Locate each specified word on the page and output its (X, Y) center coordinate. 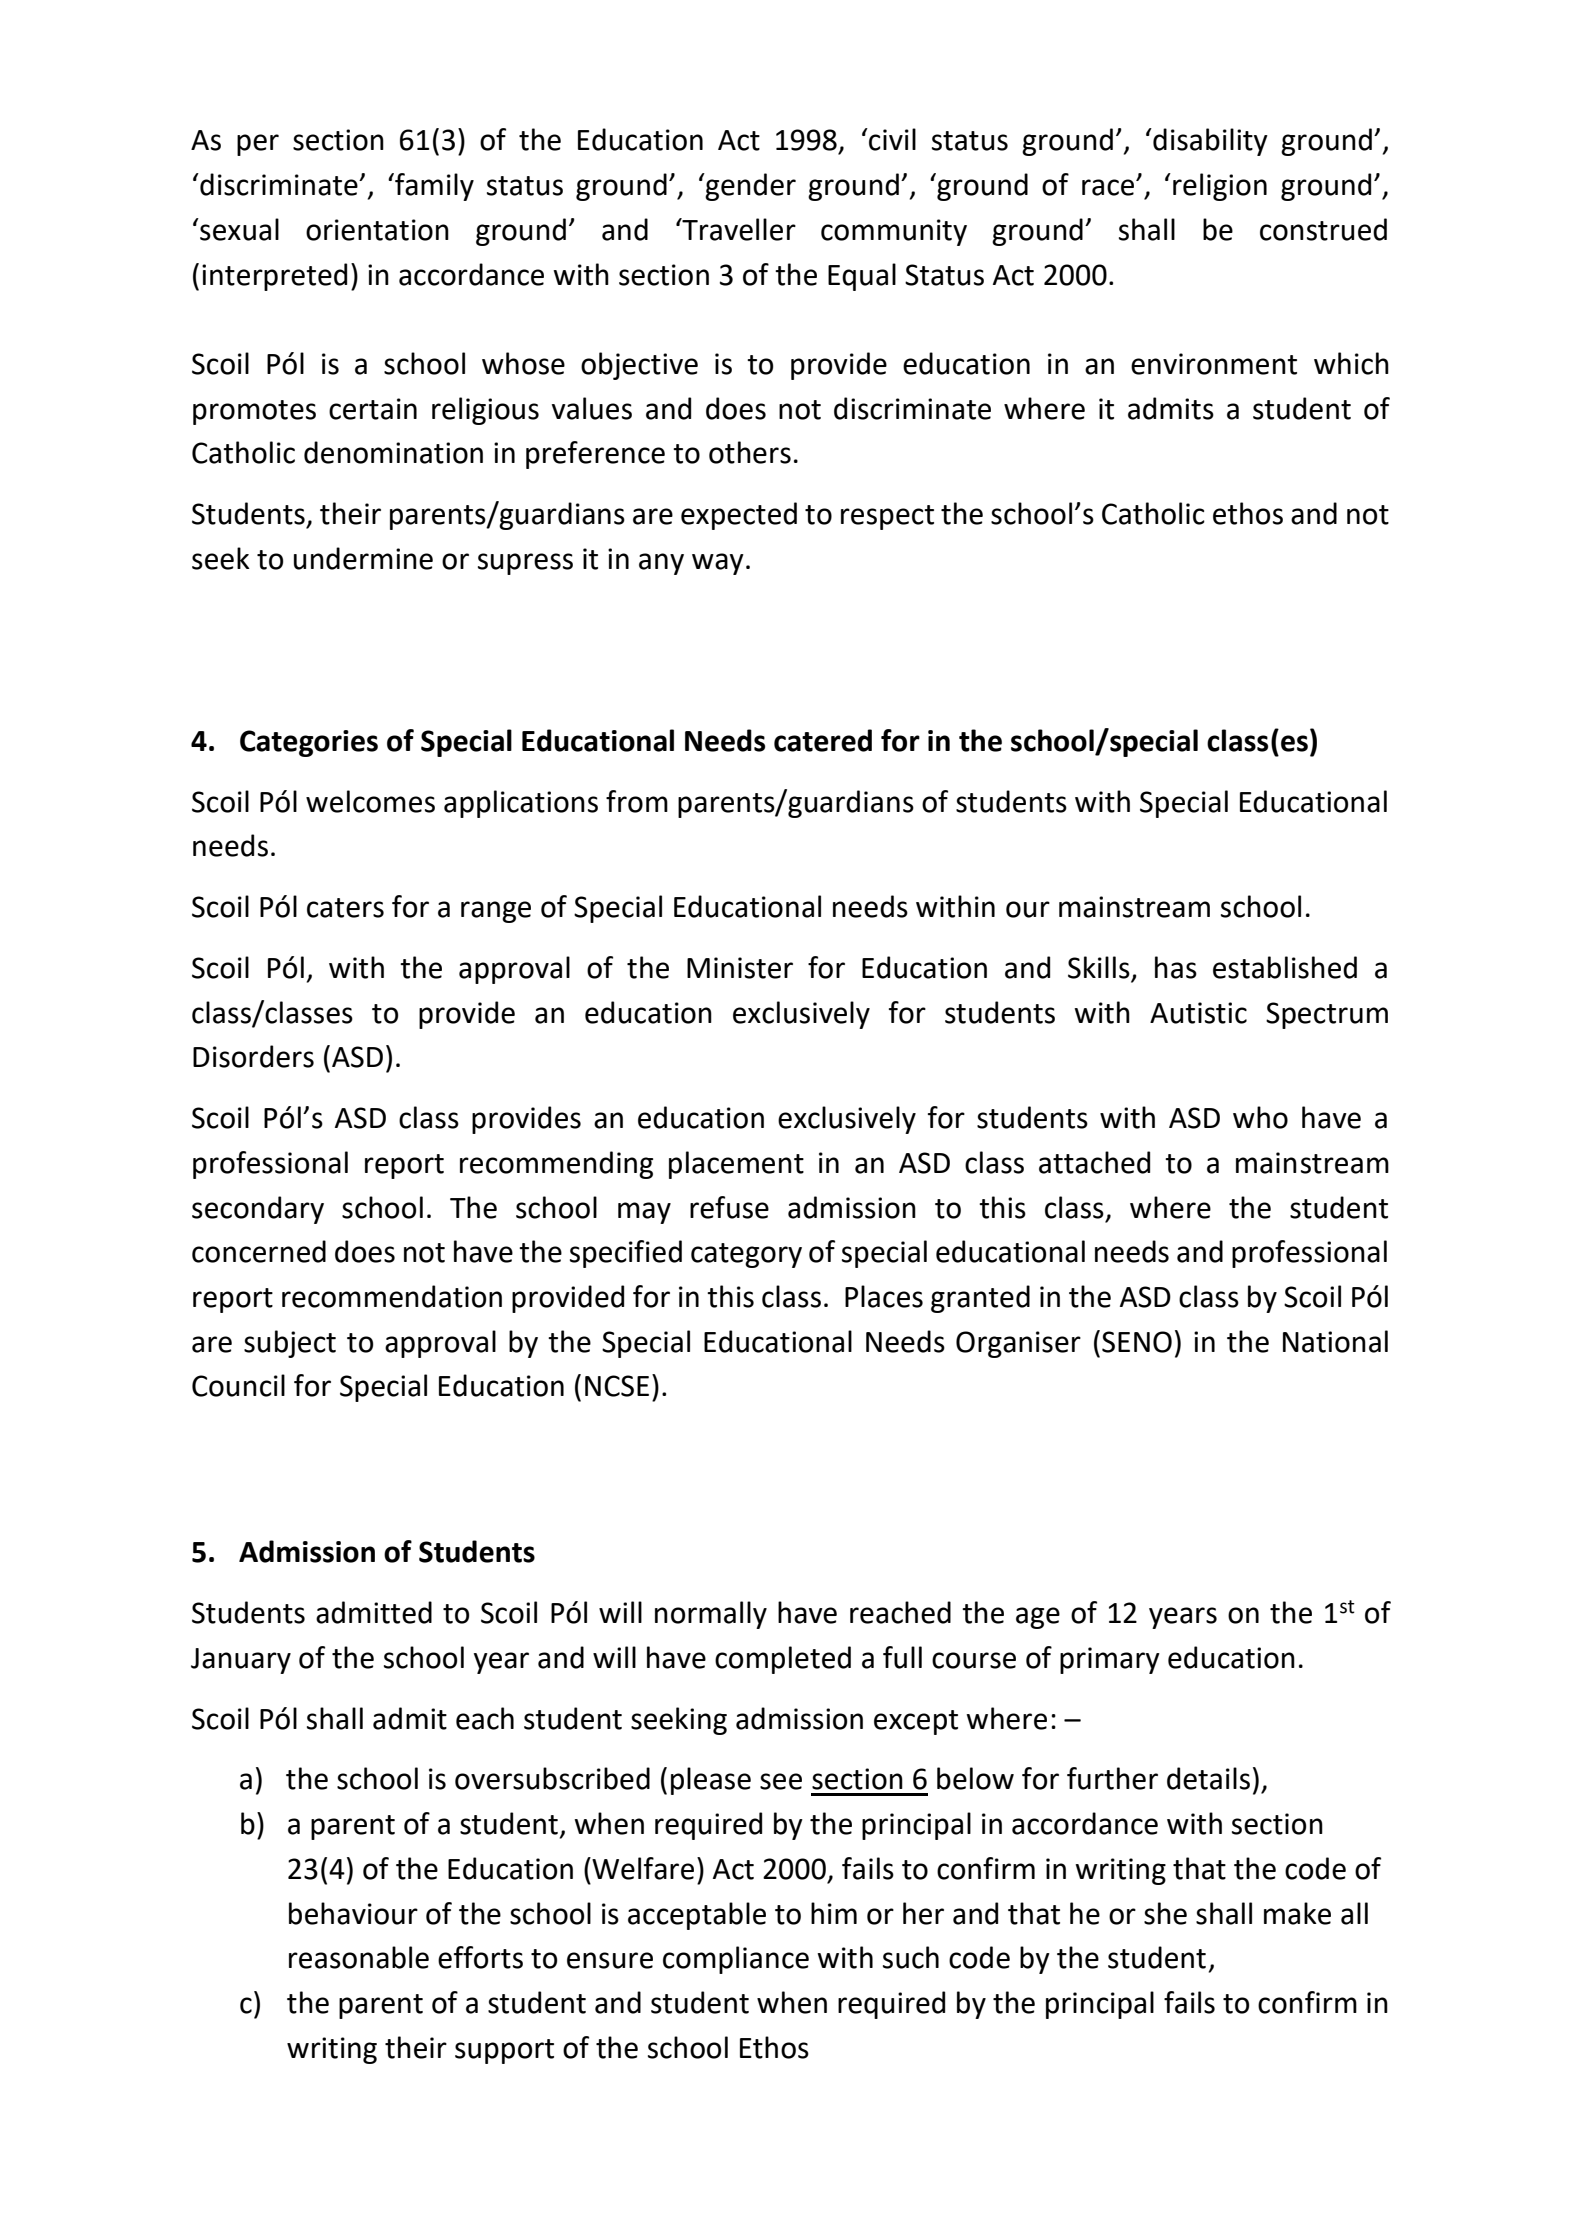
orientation (377, 230)
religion (1220, 187)
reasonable (359, 1957)
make (1297, 1913)
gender (749, 187)
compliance (736, 1960)
